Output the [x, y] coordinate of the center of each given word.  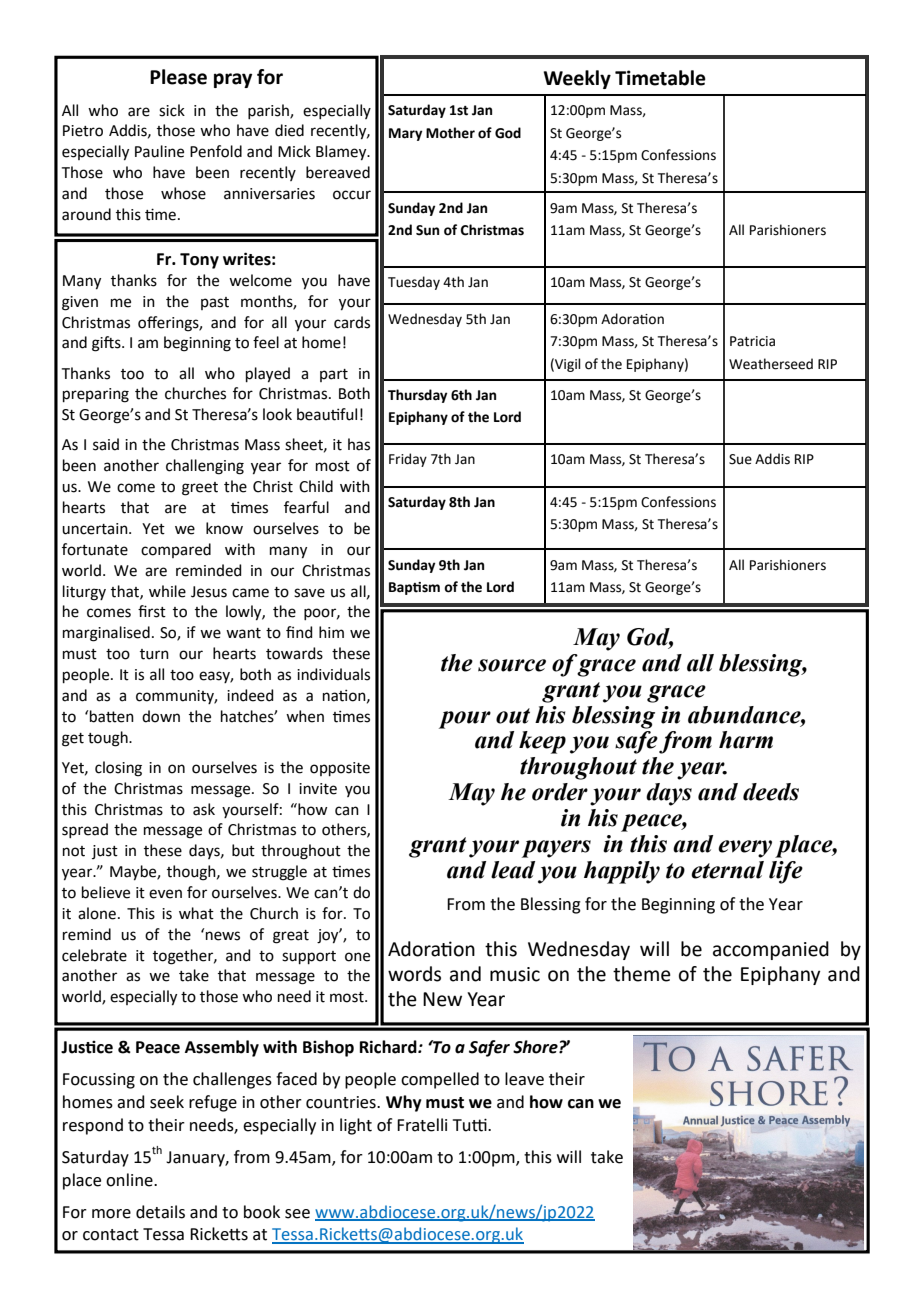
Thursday [417, 396]
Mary [405, 134]
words [414, 974]
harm [746, 740]
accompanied [771, 950]
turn [154, 654]
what [196, 913]
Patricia [752, 341]
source [512, 665]
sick [172, 110]
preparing [96, 395]
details [160, 1212]
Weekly [577, 79]
